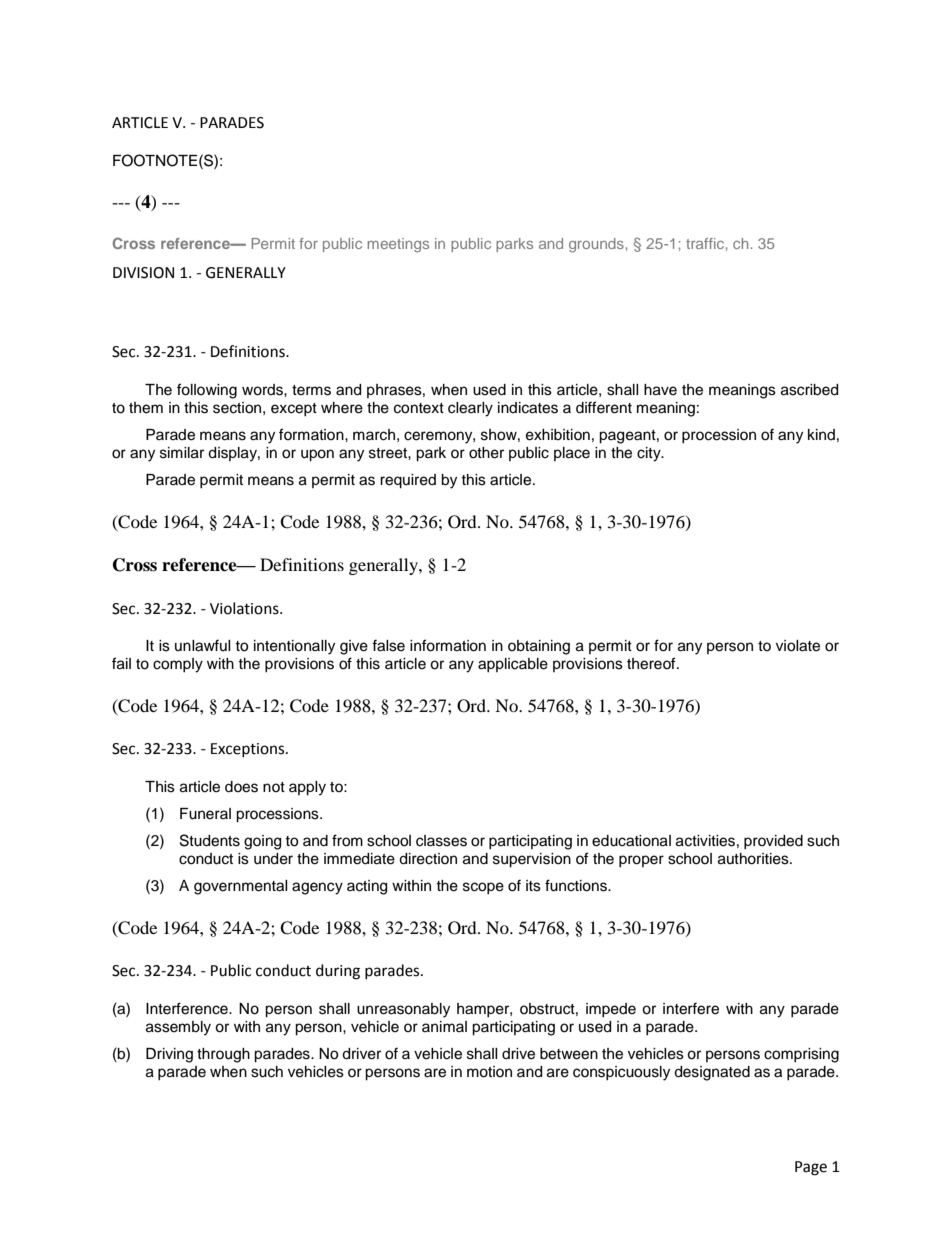 Image resolution: width=952 pixels, height=1233 pixels. I want to click on required, so click(408, 481).
